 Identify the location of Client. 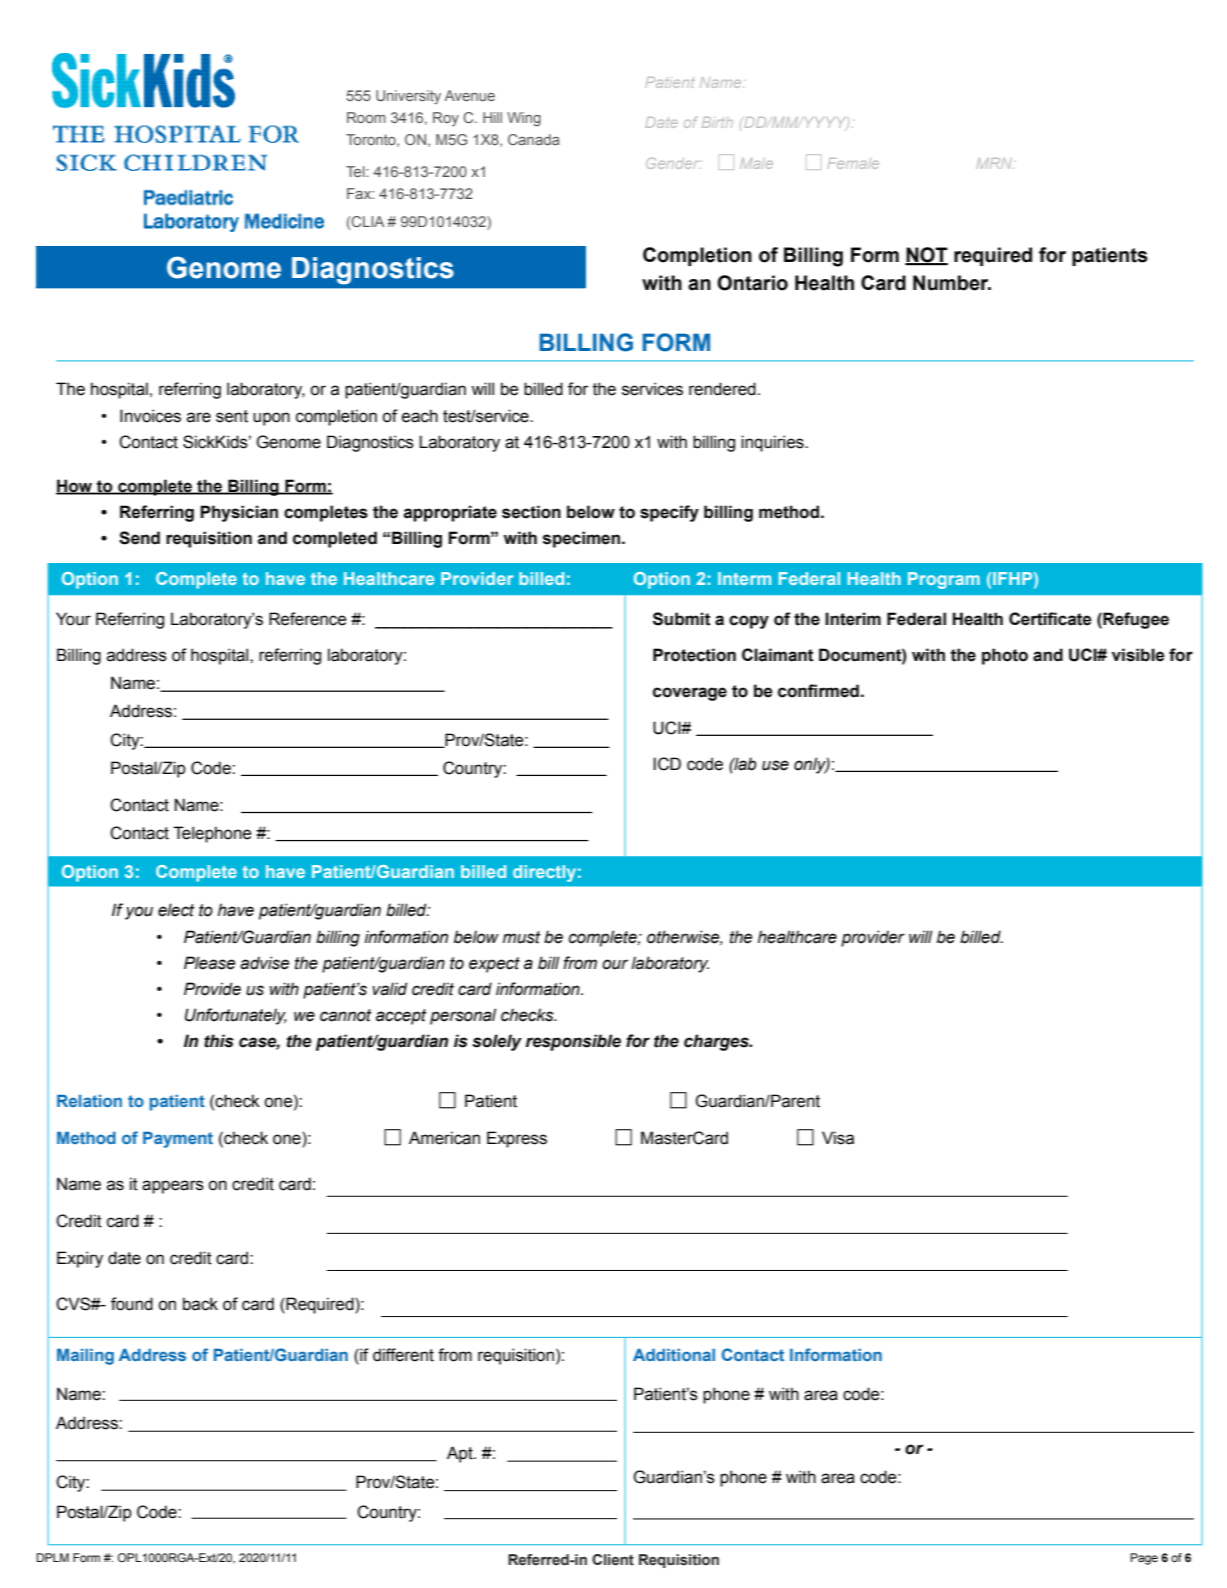
(613, 1560).
